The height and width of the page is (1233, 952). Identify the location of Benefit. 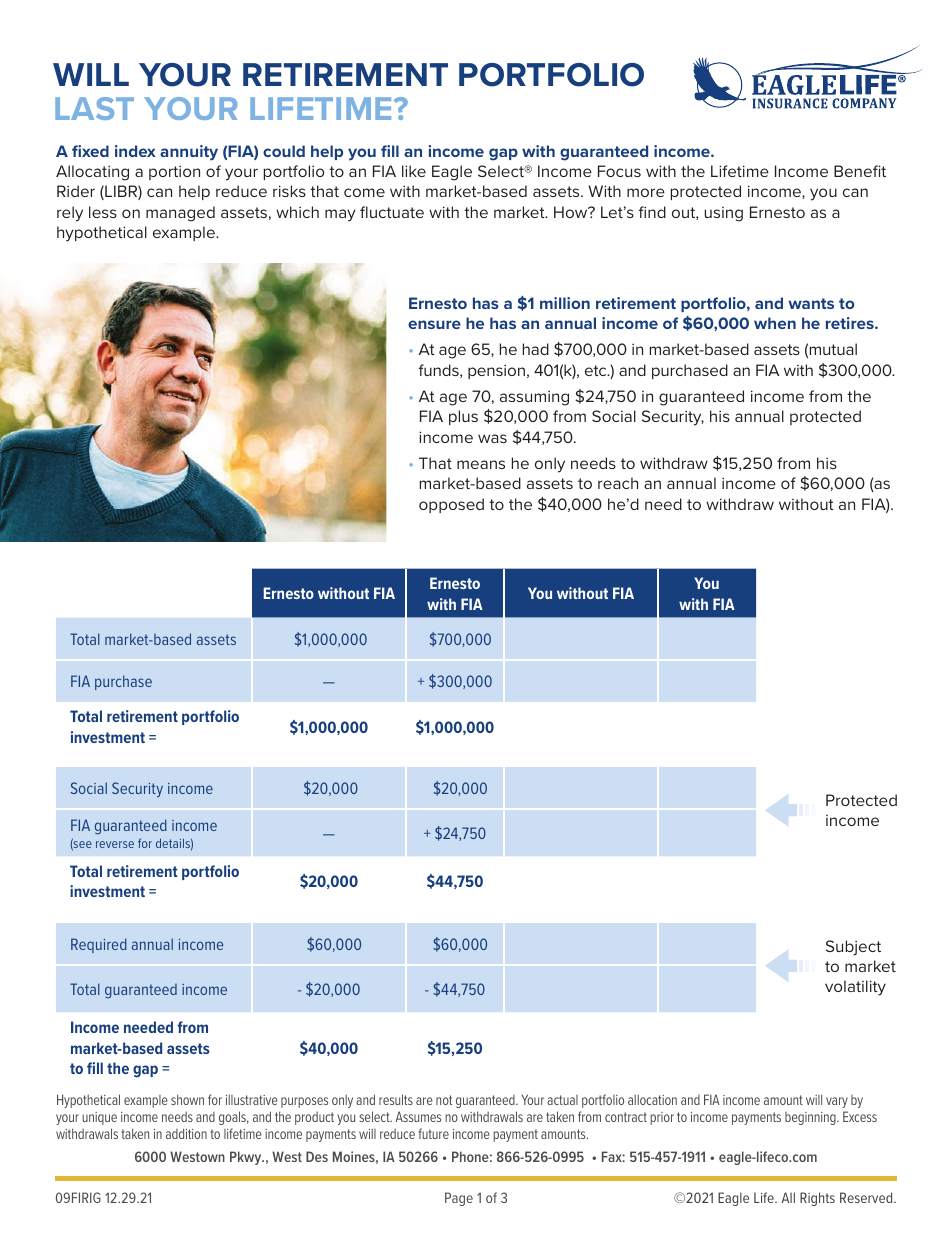
(860, 171).
